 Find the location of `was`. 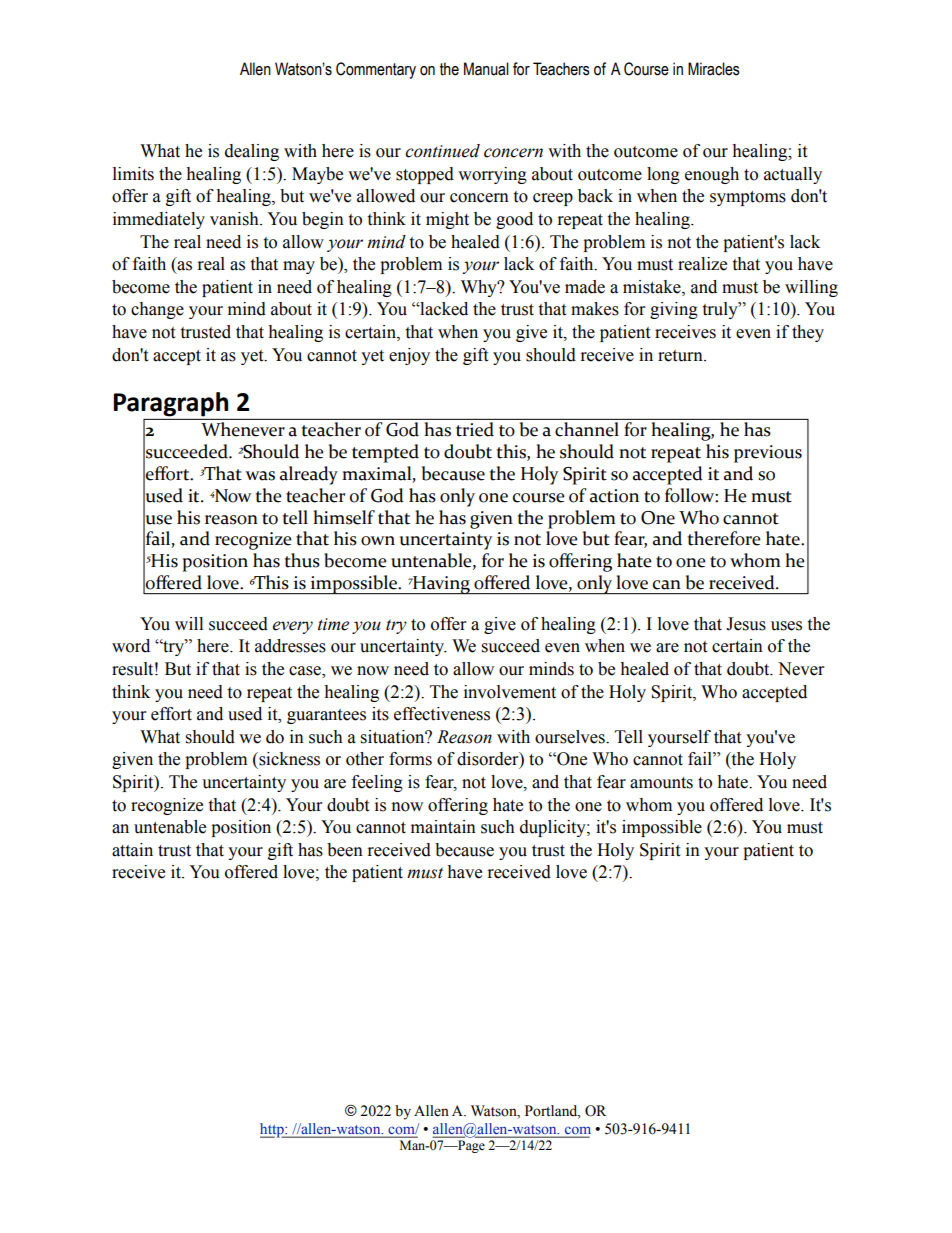

was is located at coordinates (260, 476).
